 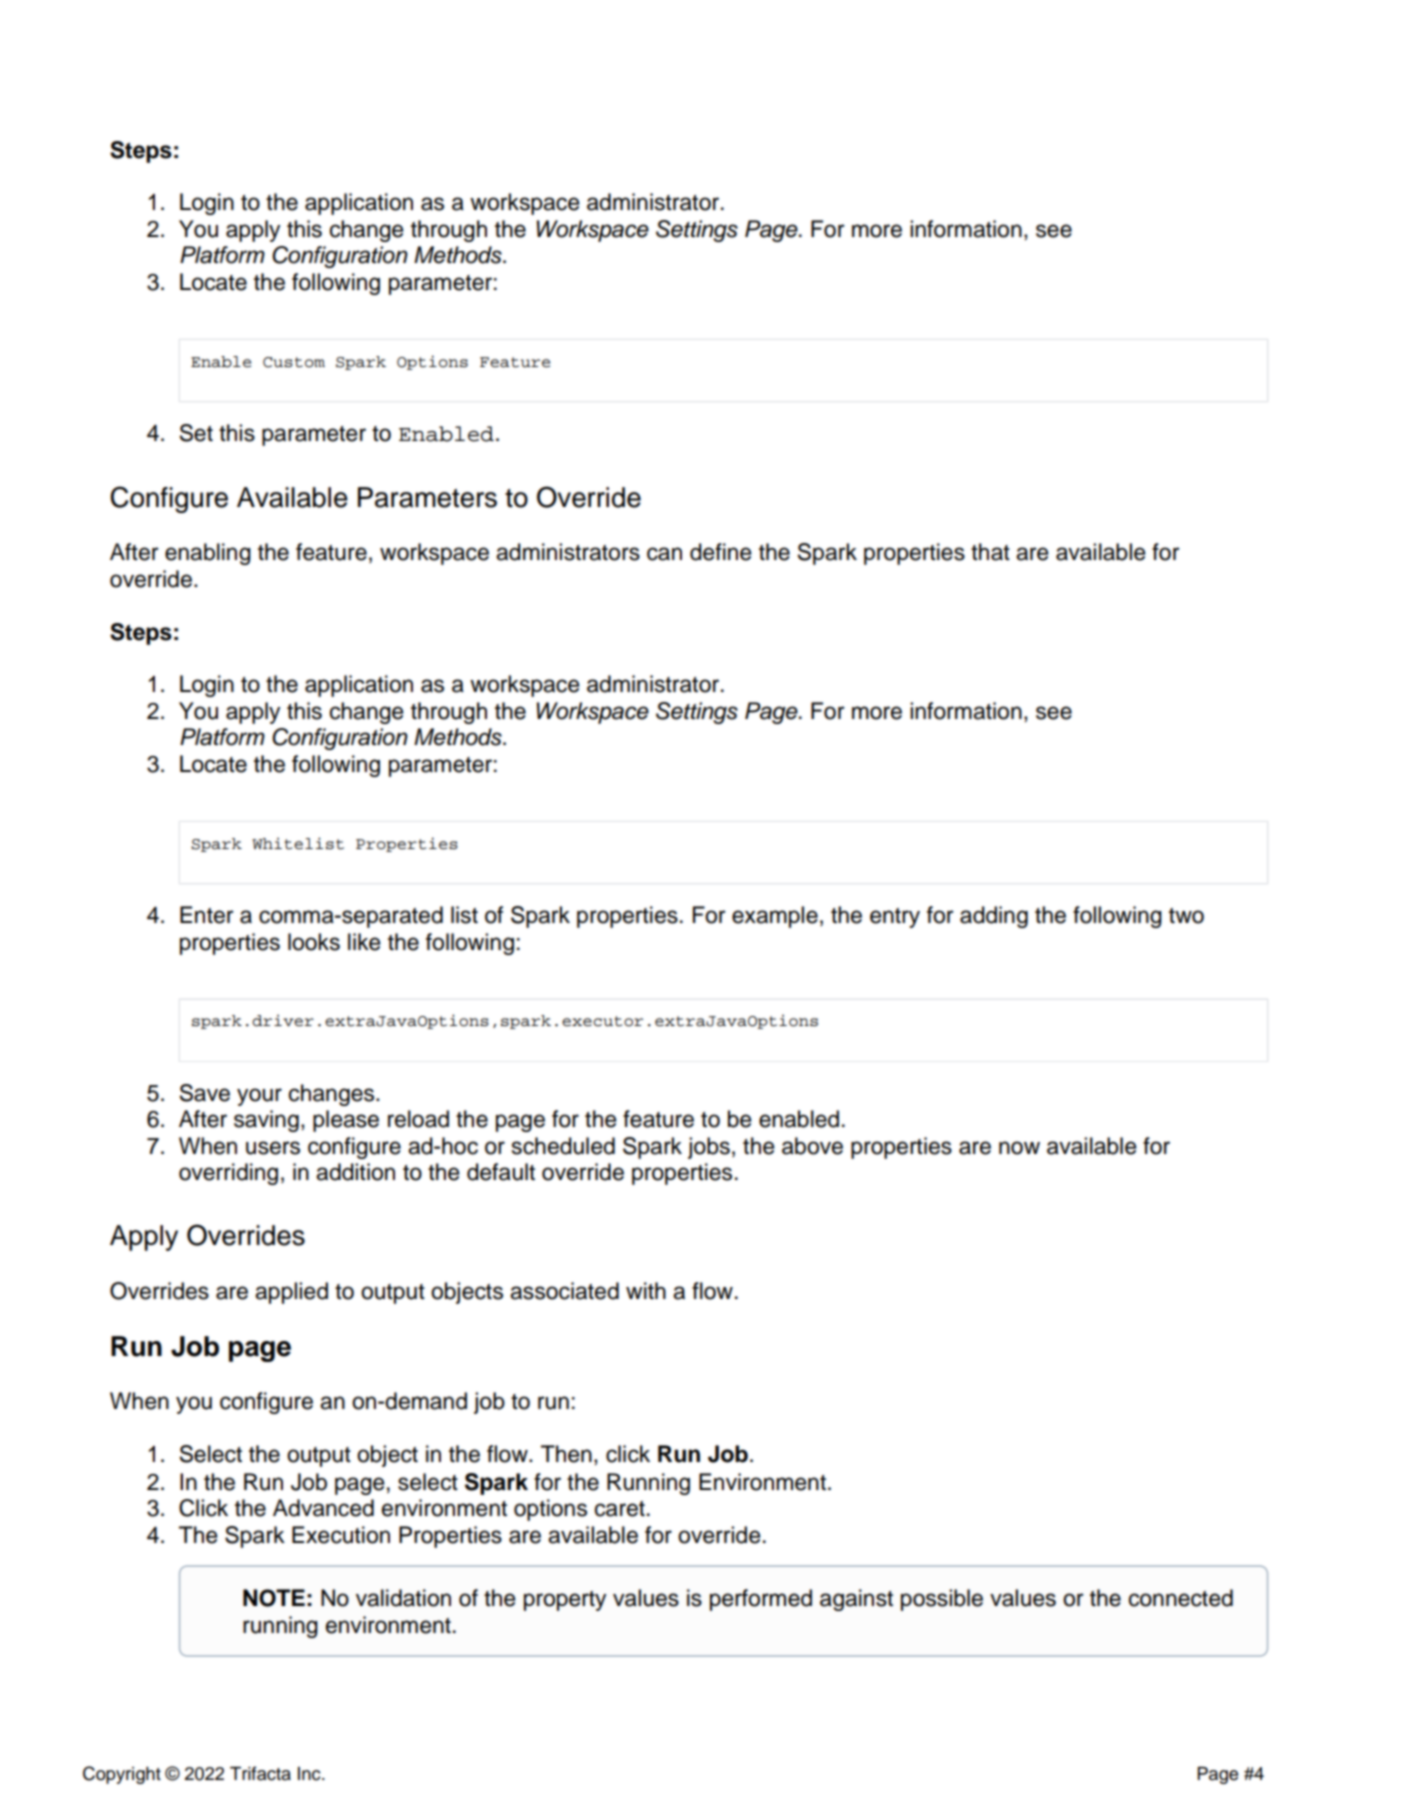 I want to click on now, so click(x=1019, y=1148).
